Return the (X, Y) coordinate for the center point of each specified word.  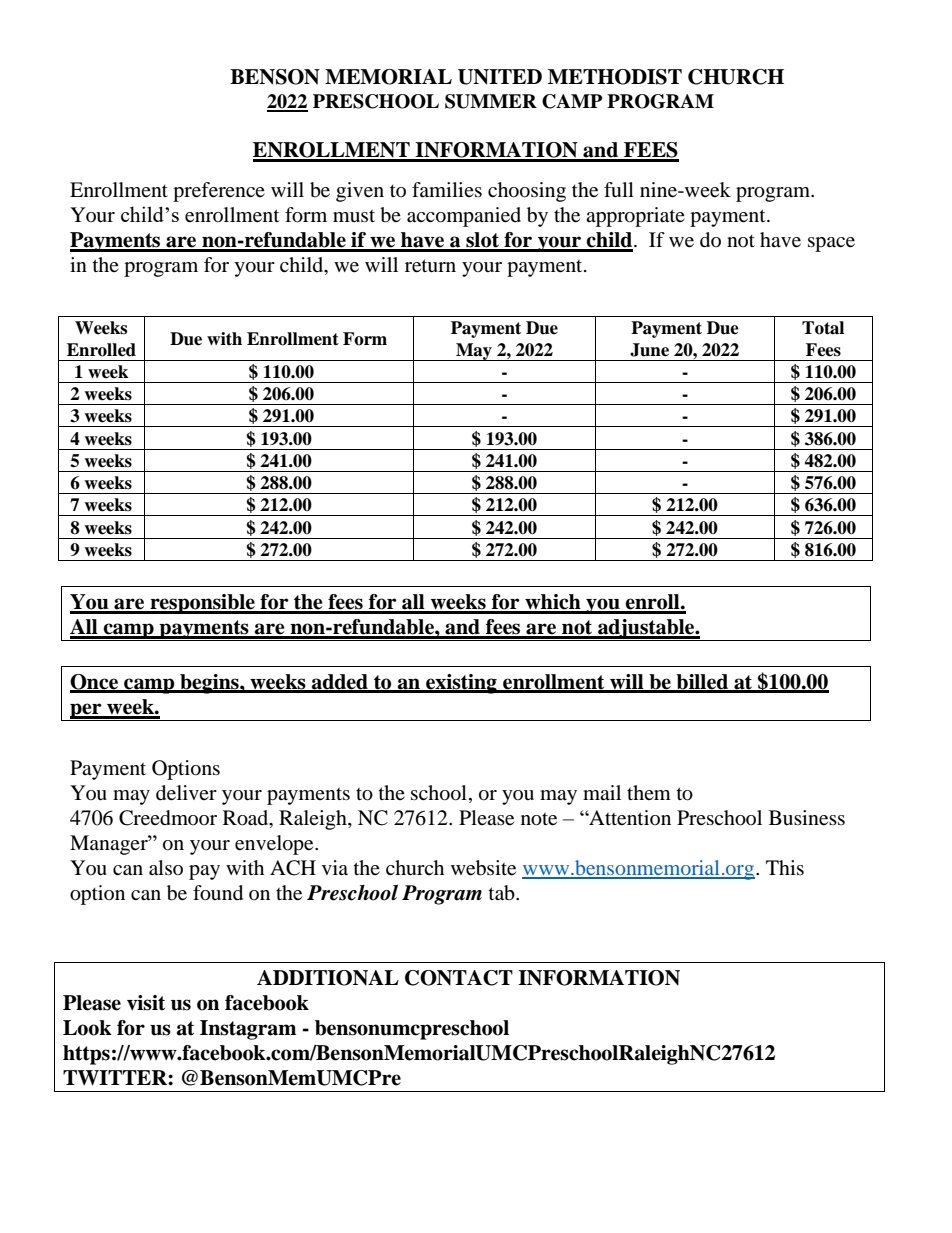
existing (461, 684)
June (649, 350)
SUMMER (491, 101)
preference (219, 192)
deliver (186, 793)
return (430, 266)
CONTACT (459, 978)
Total (823, 328)
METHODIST (615, 77)
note (539, 819)
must (354, 216)
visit (146, 1003)
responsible (202, 604)
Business (807, 818)
